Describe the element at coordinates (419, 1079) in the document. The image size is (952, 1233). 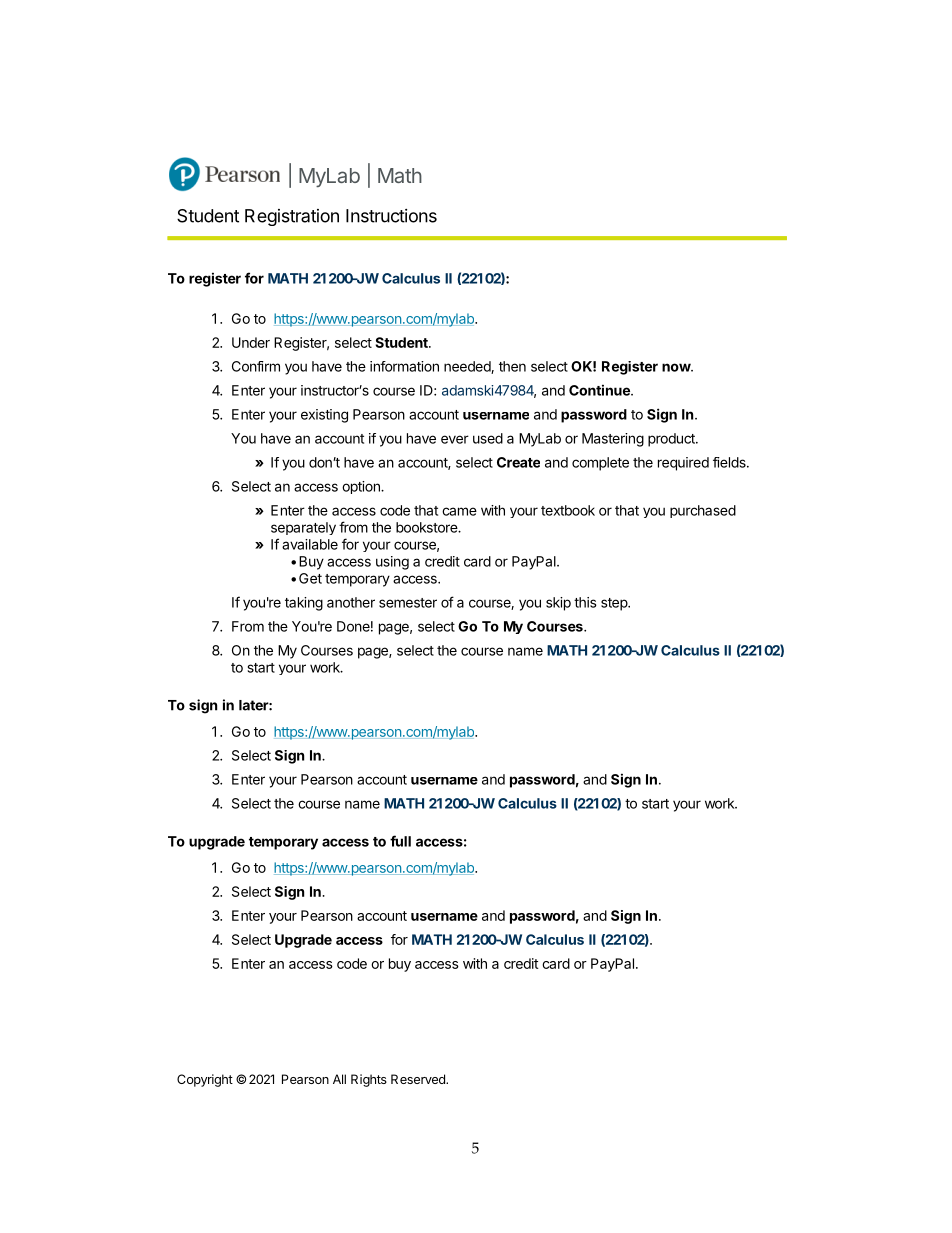
I see `Reserved` at that location.
